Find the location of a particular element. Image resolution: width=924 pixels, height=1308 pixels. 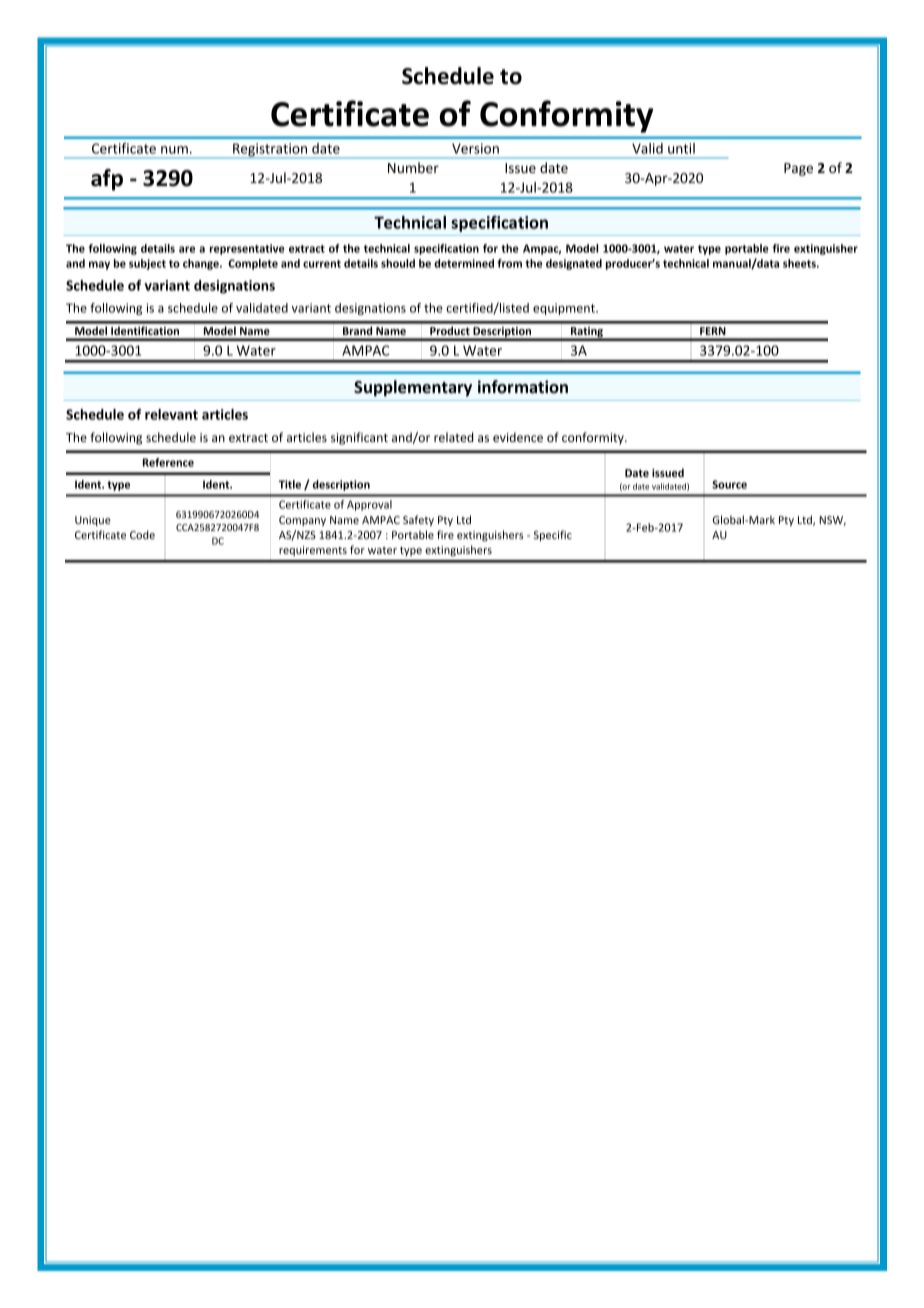

Code is located at coordinates (142, 534).
